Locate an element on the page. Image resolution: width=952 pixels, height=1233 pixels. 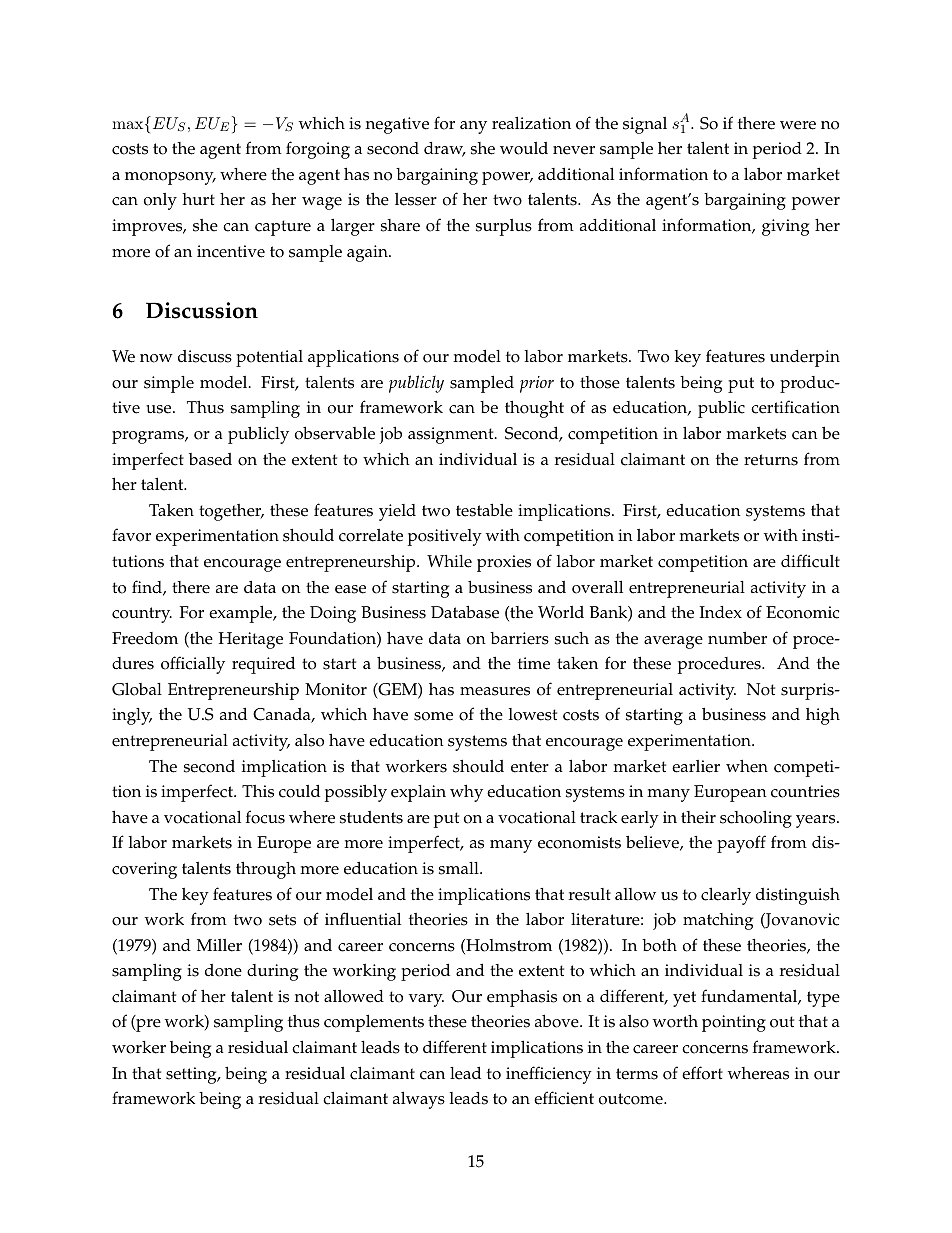
returns is located at coordinates (771, 460).
